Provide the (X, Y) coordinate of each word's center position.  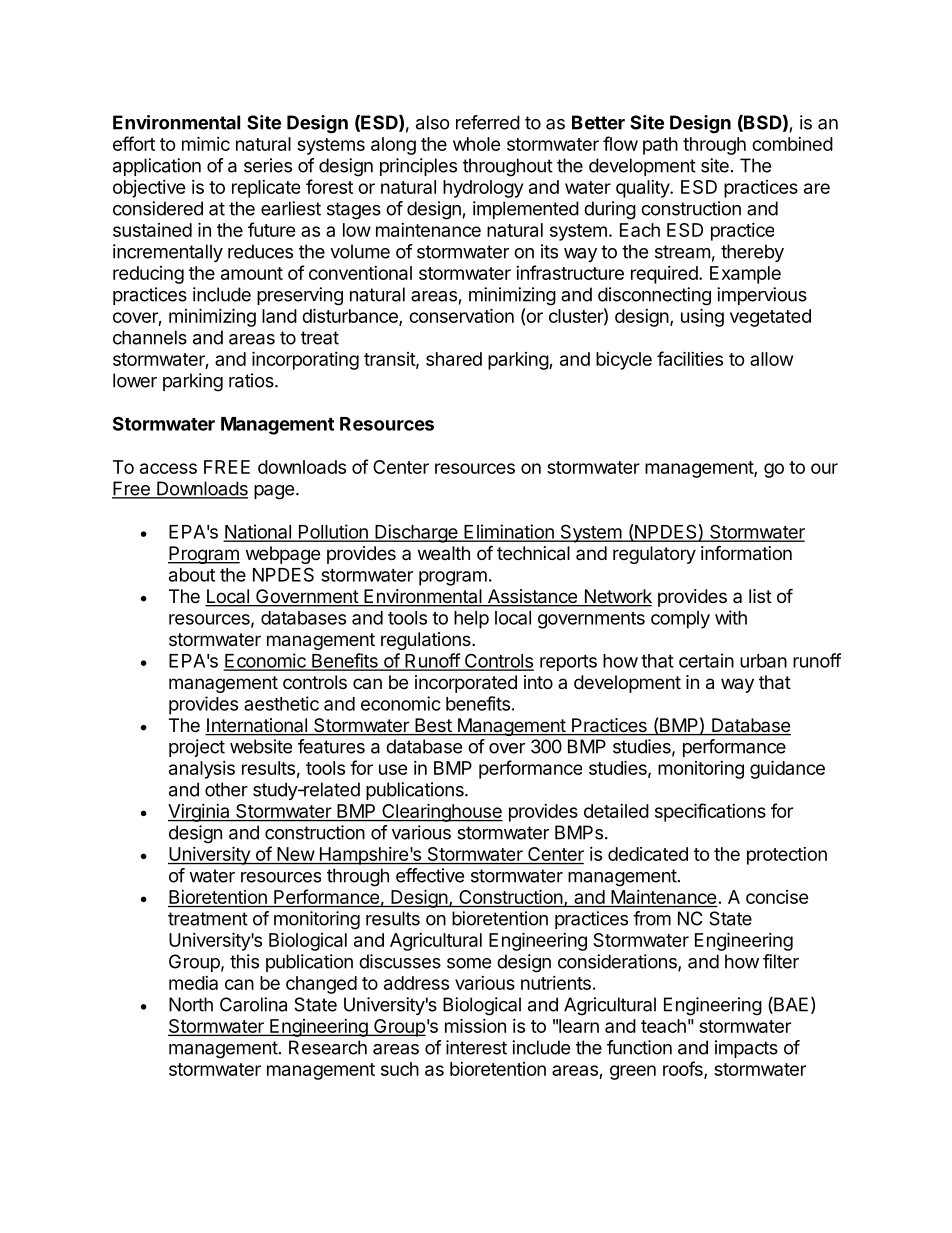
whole (477, 144)
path (660, 146)
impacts (746, 1049)
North (191, 1004)
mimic (206, 143)
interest (476, 1047)
